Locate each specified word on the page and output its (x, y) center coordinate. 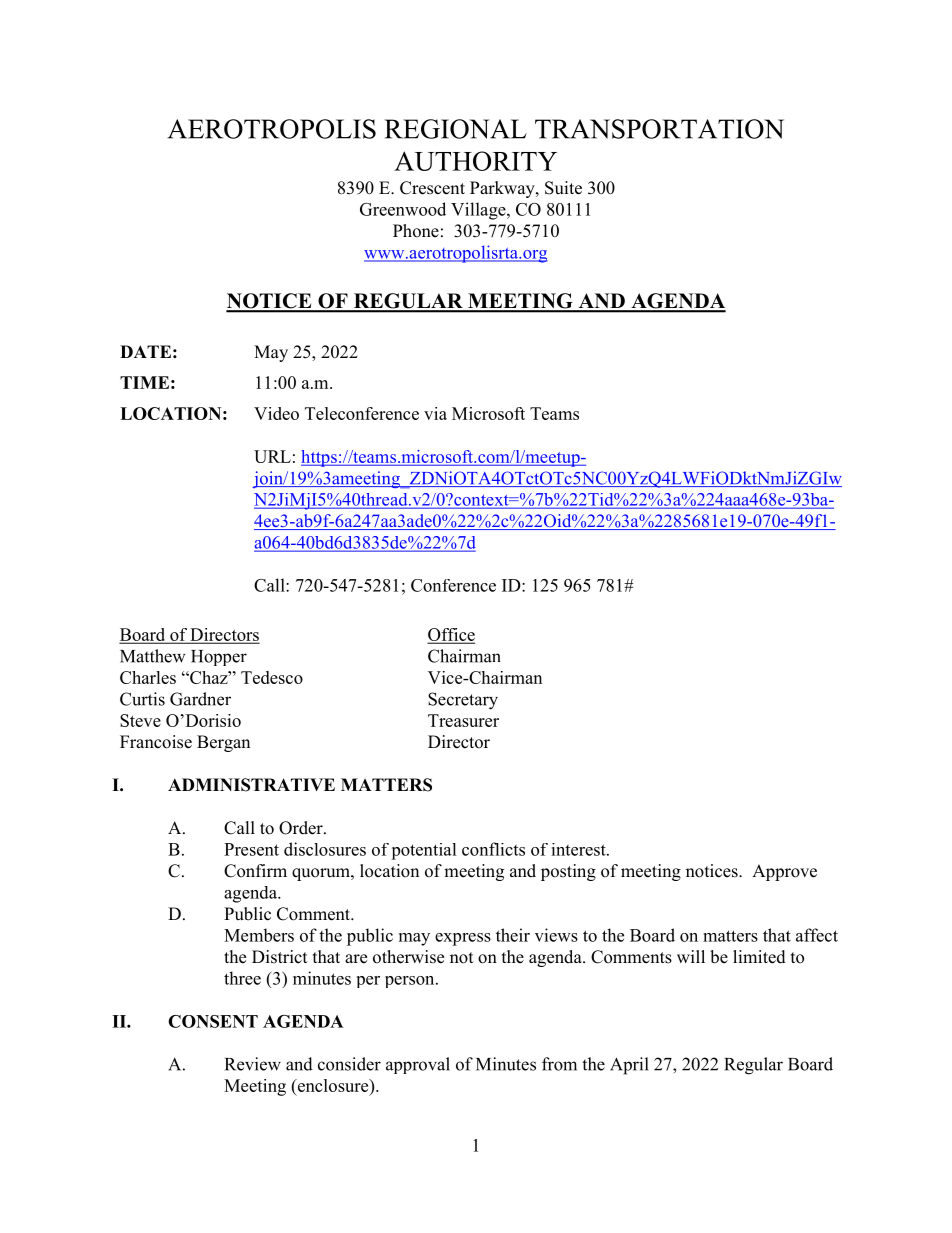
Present (251, 849)
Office (451, 635)
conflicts (493, 849)
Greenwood (403, 209)
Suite (563, 188)
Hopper (219, 658)
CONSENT (213, 1021)
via (435, 413)
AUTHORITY (475, 161)
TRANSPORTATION (659, 129)
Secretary (463, 701)
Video (276, 413)
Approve (784, 872)
